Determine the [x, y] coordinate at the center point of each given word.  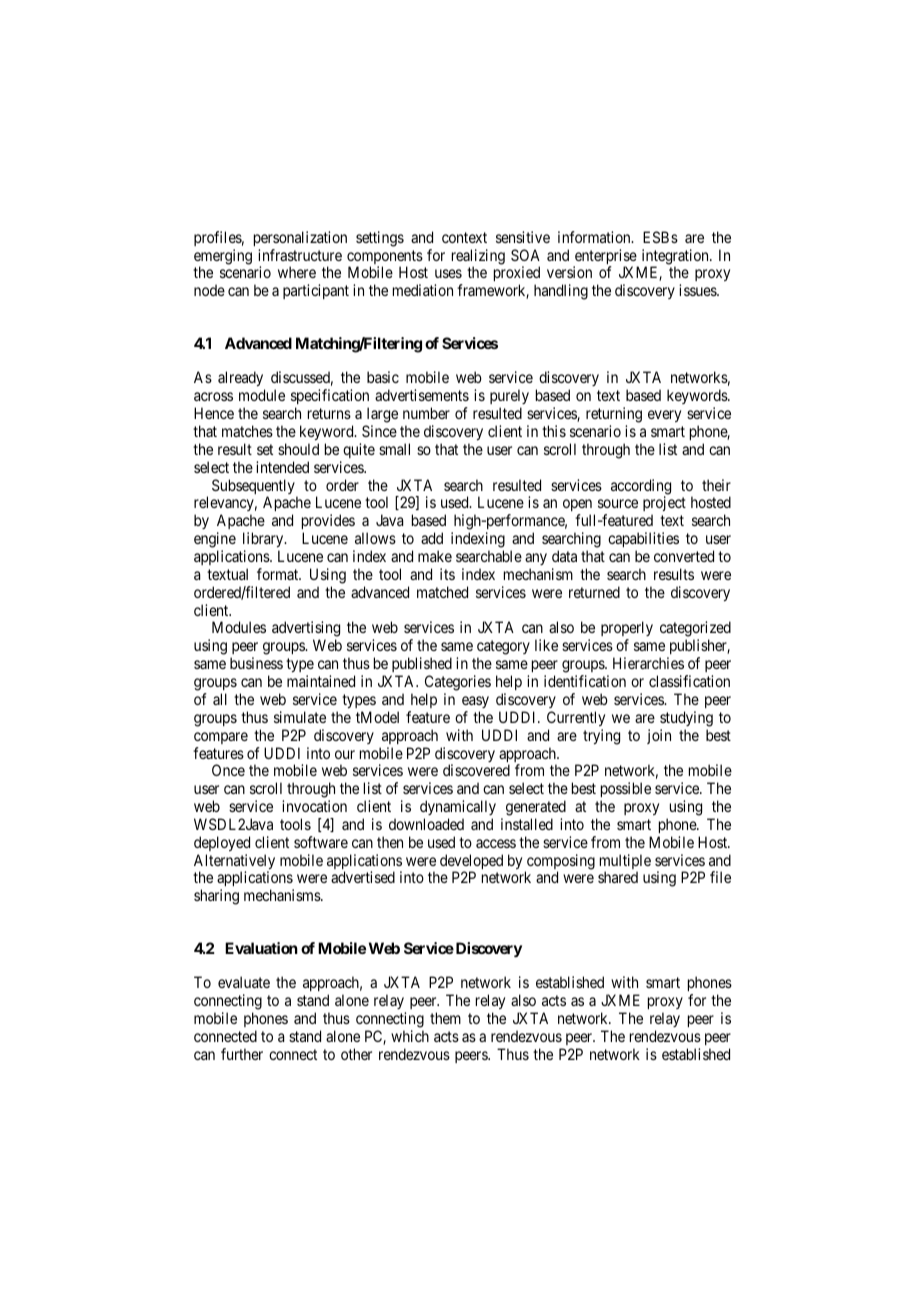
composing [560, 863]
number [426, 413]
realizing [478, 258]
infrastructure [300, 255]
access [496, 843]
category [503, 649]
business [256, 663]
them [445, 1018]
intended [282, 467]
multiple [625, 863]
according [641, 488]
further [242, 1054]
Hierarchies [648, 663]
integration [676, 258]
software [321, 842]
